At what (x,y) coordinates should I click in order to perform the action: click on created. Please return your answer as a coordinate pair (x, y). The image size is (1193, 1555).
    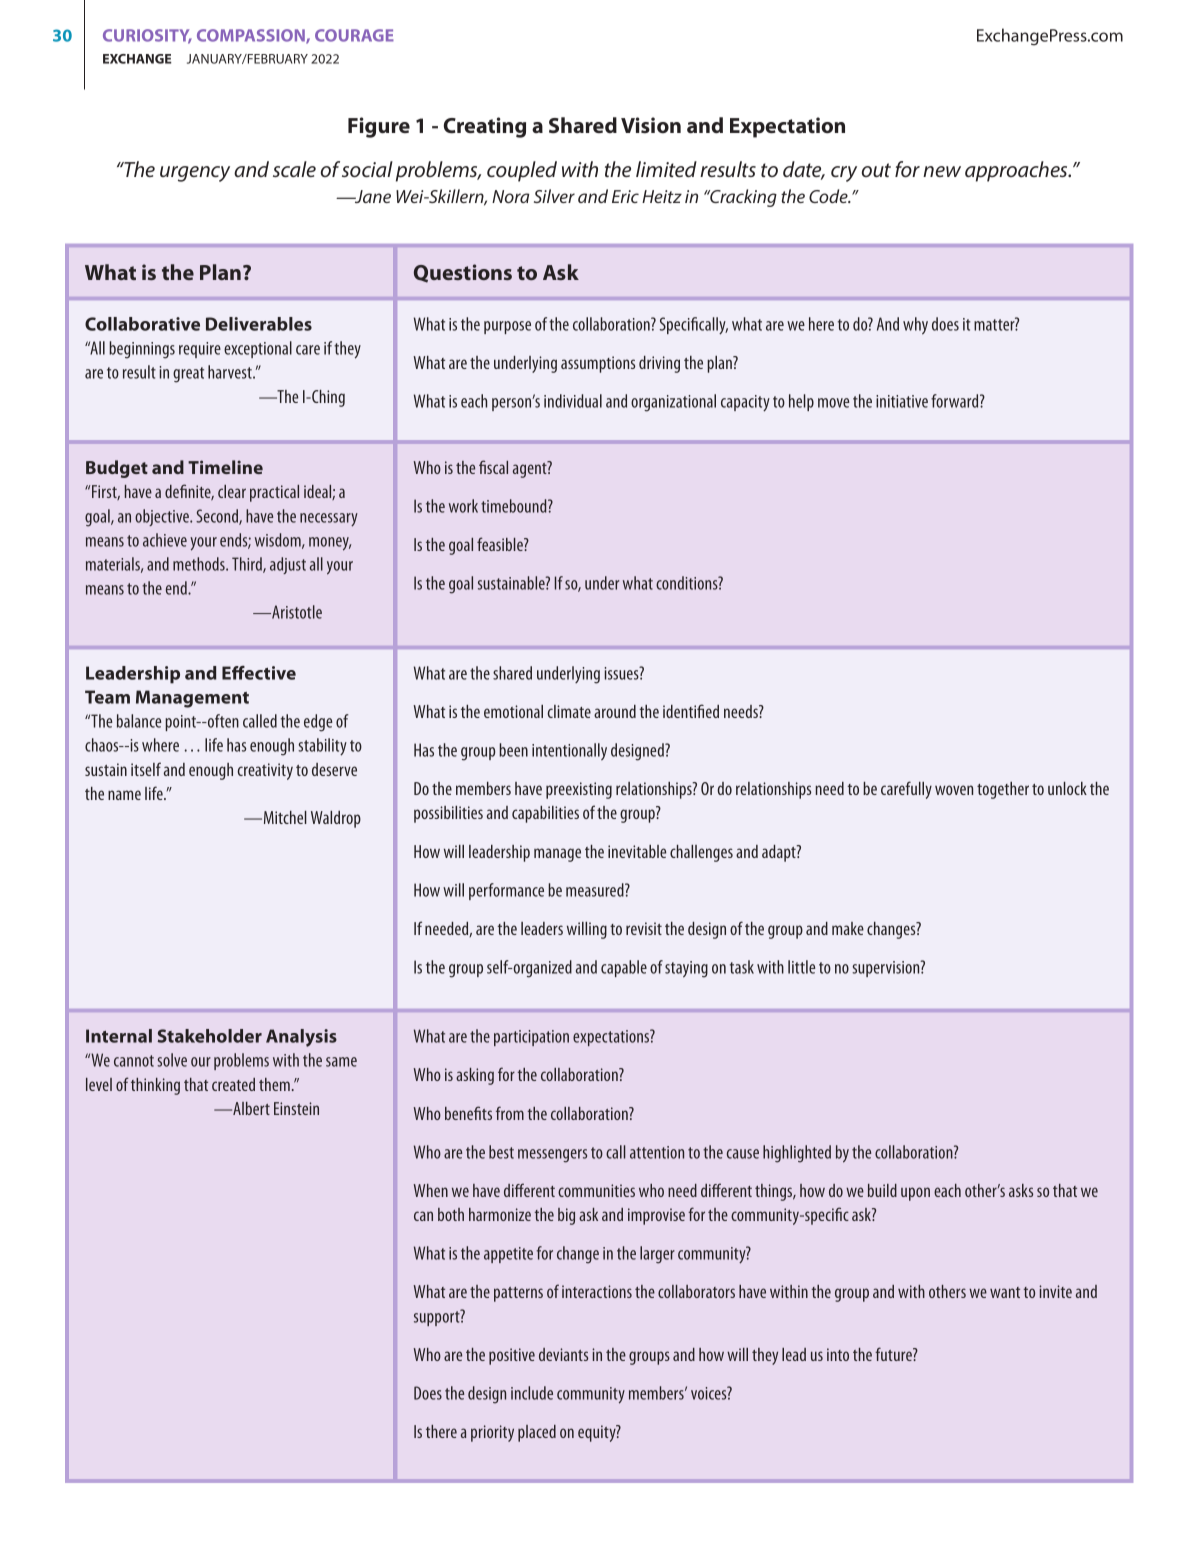
    Looking at the image, I should click on (233, 1084).
